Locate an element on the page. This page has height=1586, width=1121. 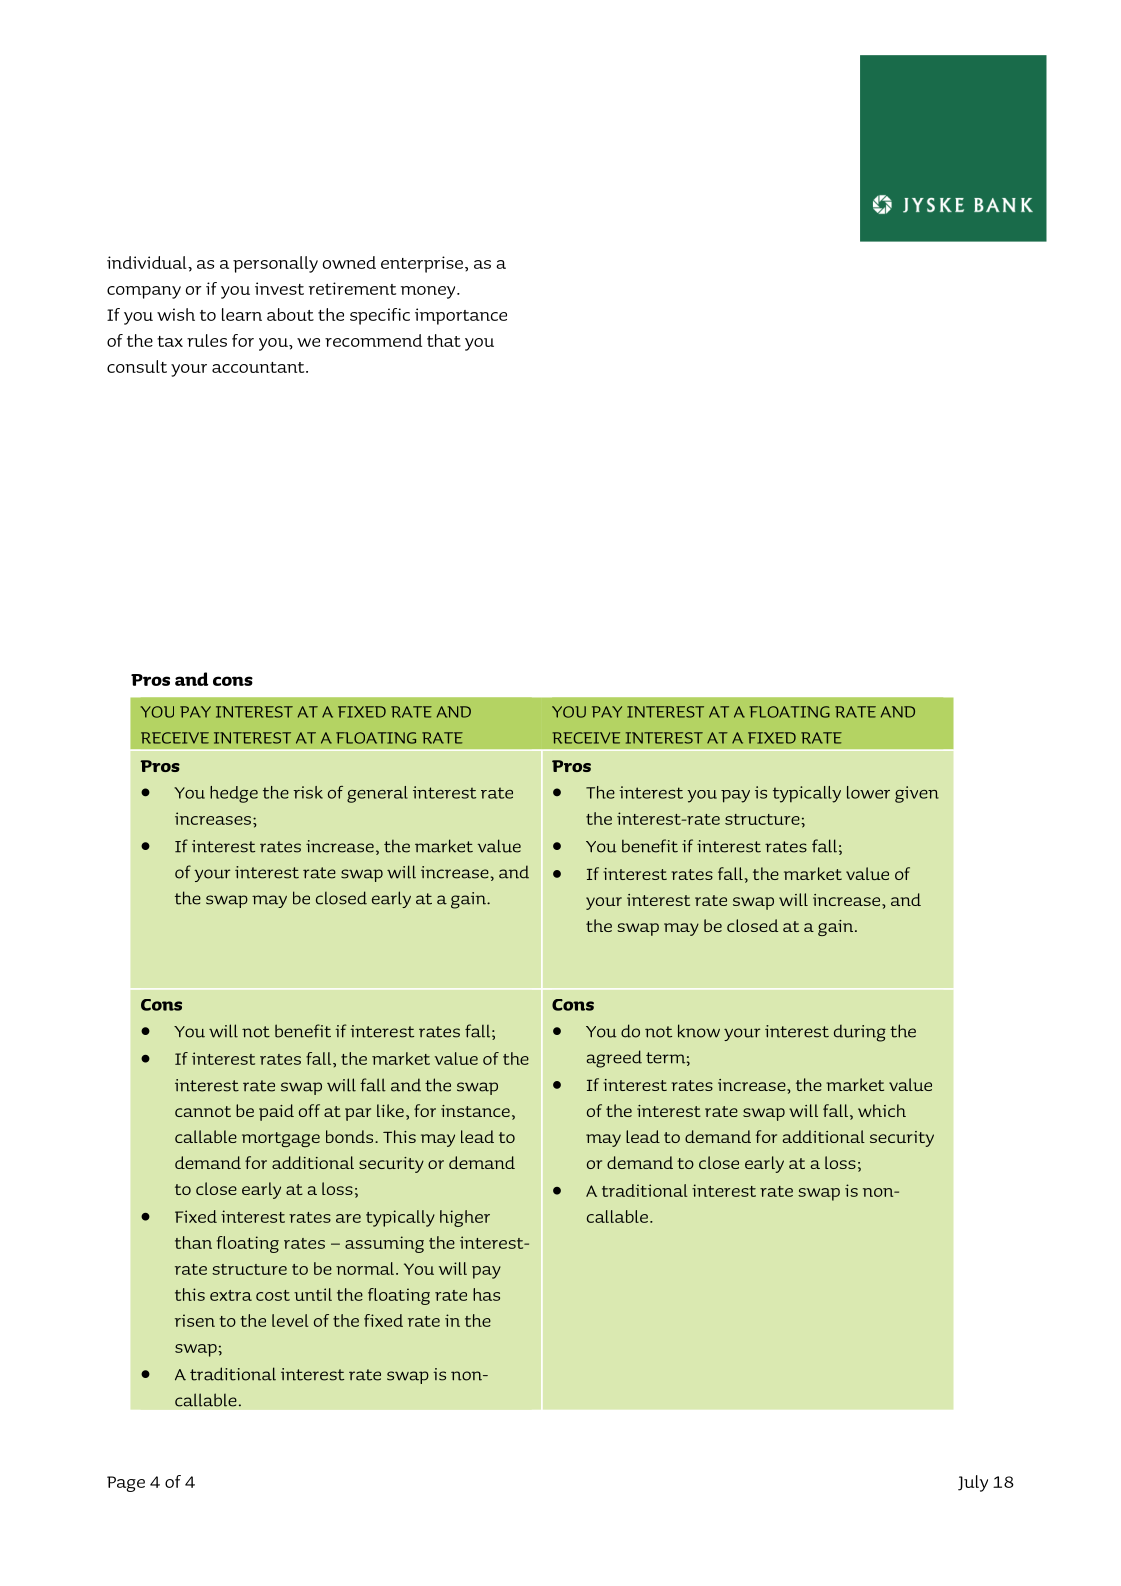
Page is located at coordinates (126, 1484).
